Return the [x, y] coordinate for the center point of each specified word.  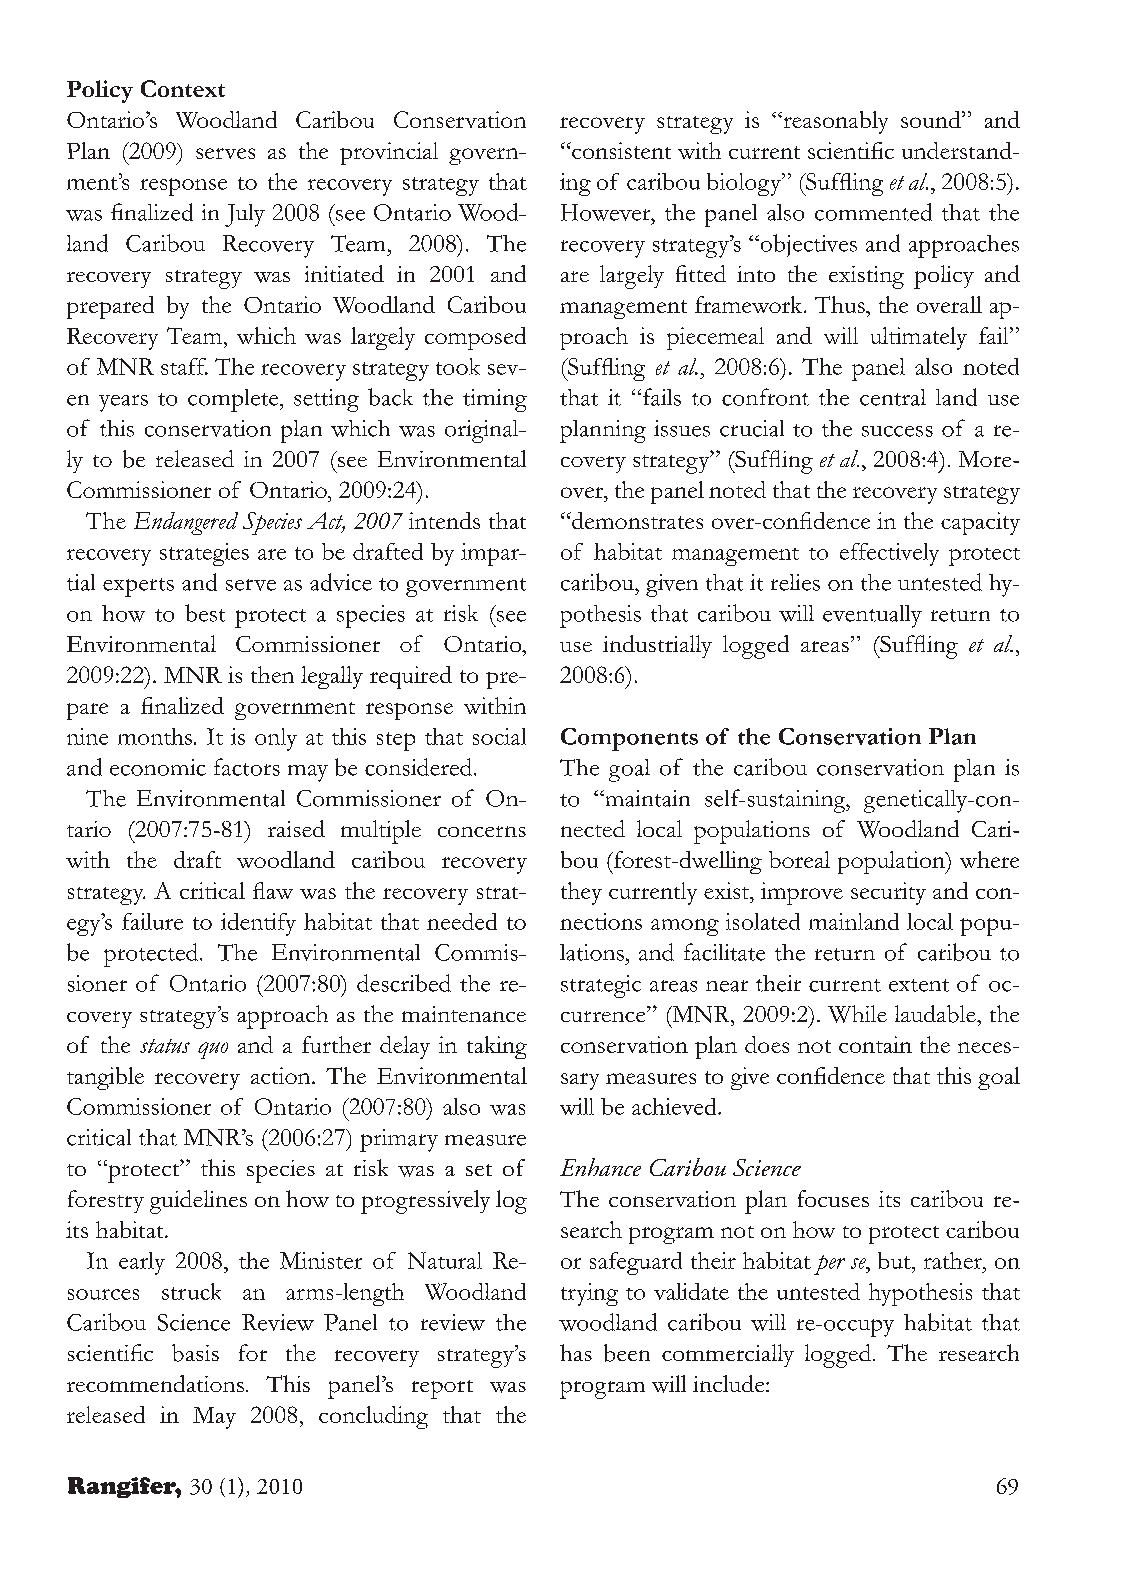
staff [184, 366]
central [893, 397]
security [888, 893]
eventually [872, 616]
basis [195, 1353]
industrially [657, 646]
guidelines [198, 1202]
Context [183, 88]
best [205, 613]
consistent [620, 150]
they [581, 893]
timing [495, 400]
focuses [833, 1198]
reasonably [834, 122]
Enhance [600, 1167]
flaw [273, 890]
